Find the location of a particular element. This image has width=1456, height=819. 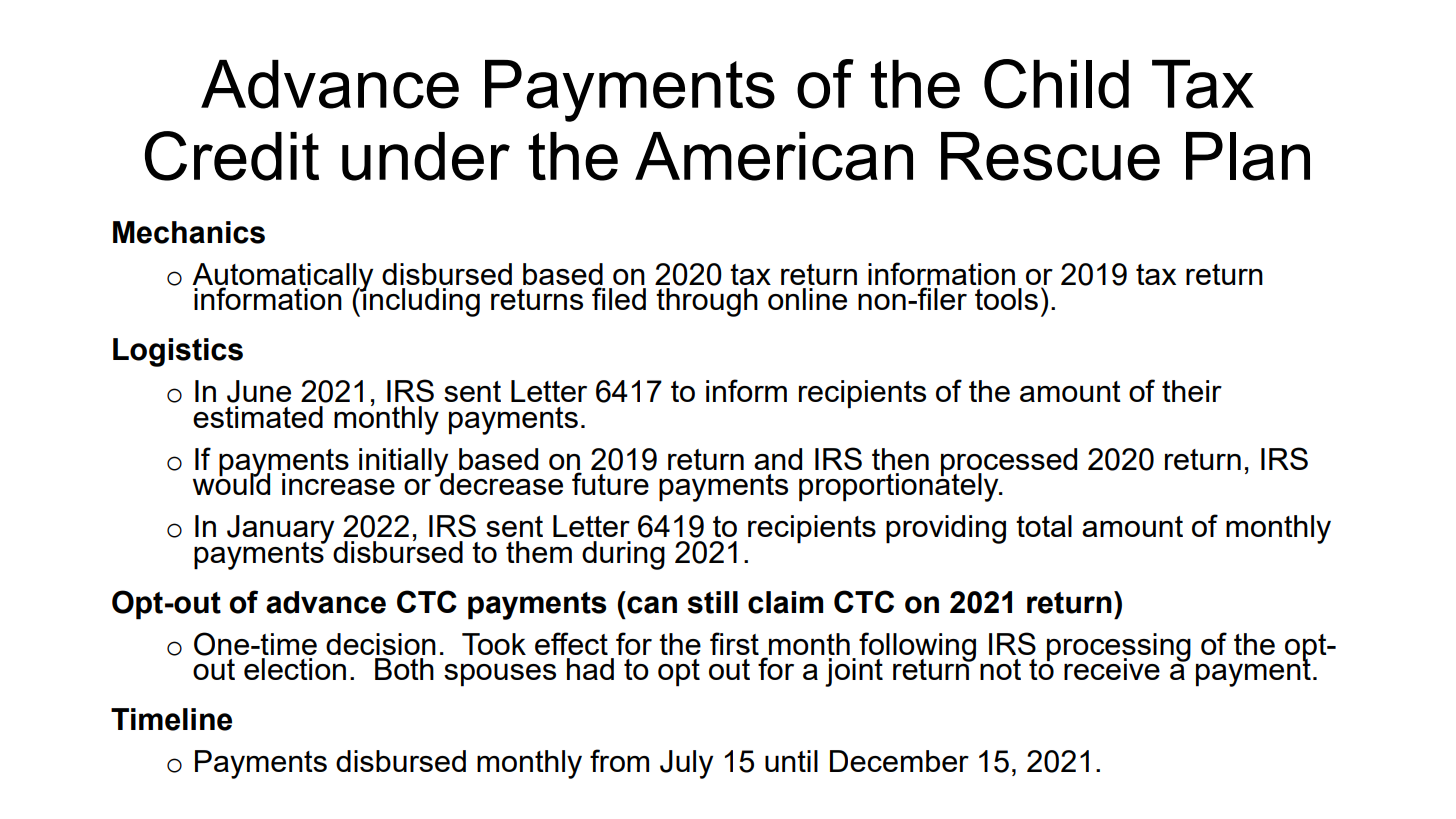

through is located at coordinates (707, 302).
